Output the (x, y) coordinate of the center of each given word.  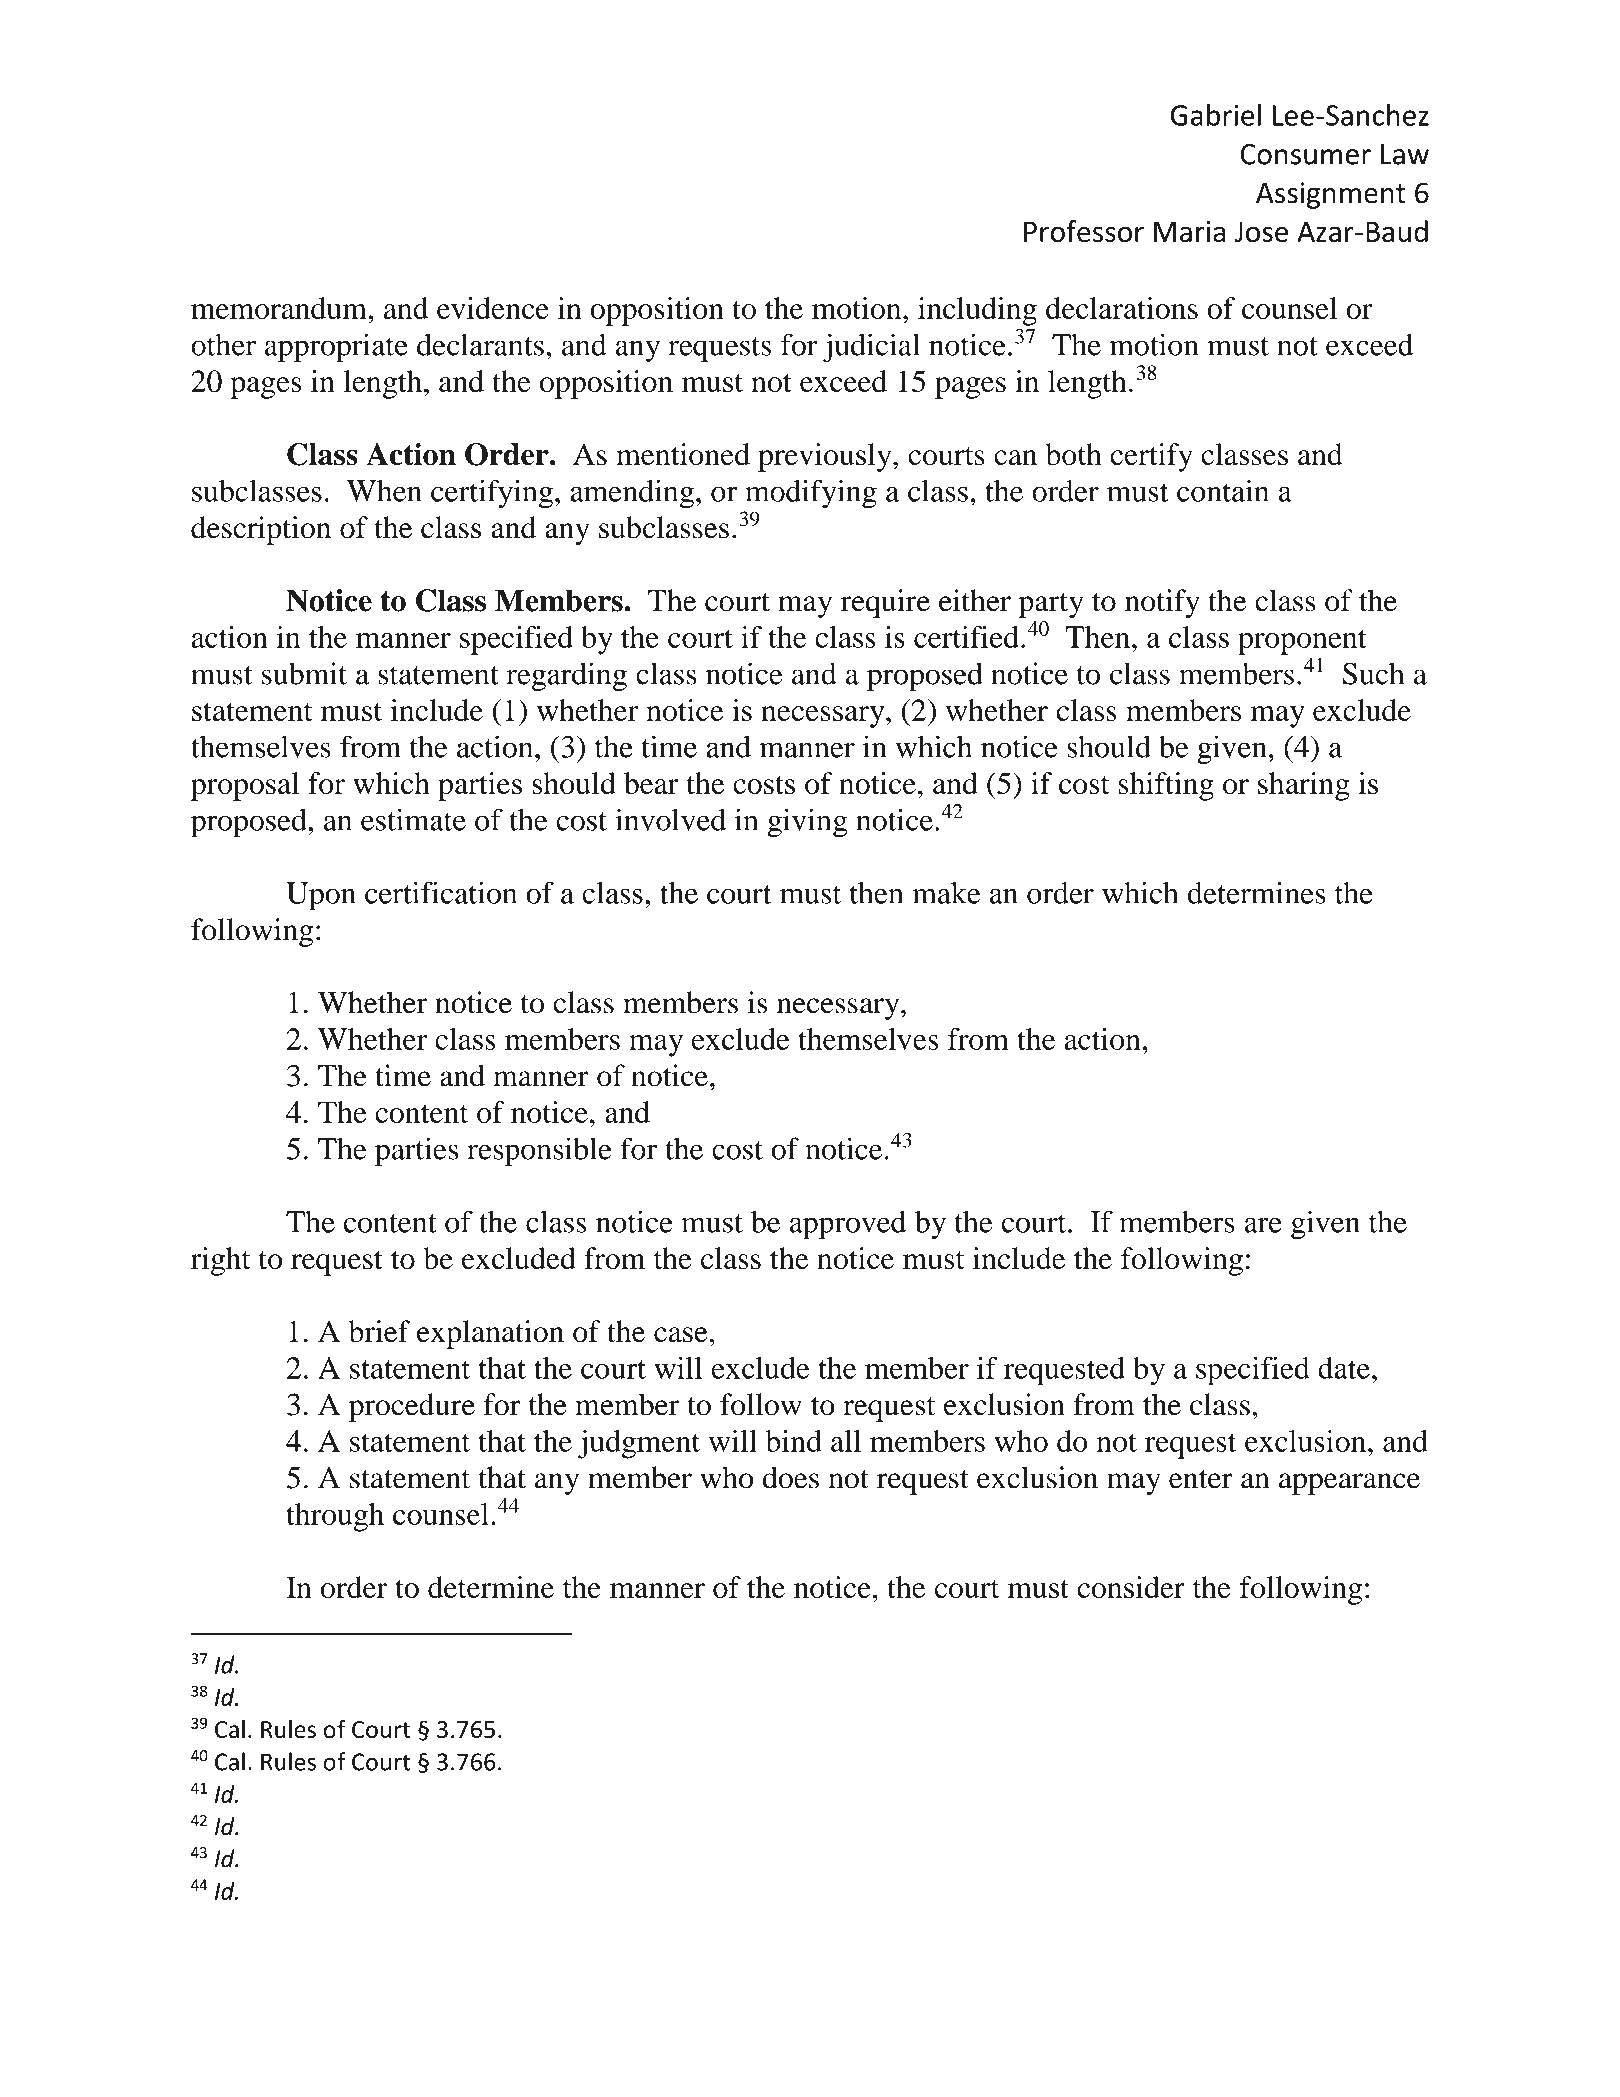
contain (1223, 490)
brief (379, 1331)
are (1263, 1225)
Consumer (1306, 154)
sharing (1304, 786)
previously (826, 457)
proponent (1302, 642)
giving (808, 823)
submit (304, 673)
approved (848, 1225)
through (335, 1517)
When (384, 491)
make (946, 893)
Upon (321, 896)
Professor (1084, 231)
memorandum (280, 308)
